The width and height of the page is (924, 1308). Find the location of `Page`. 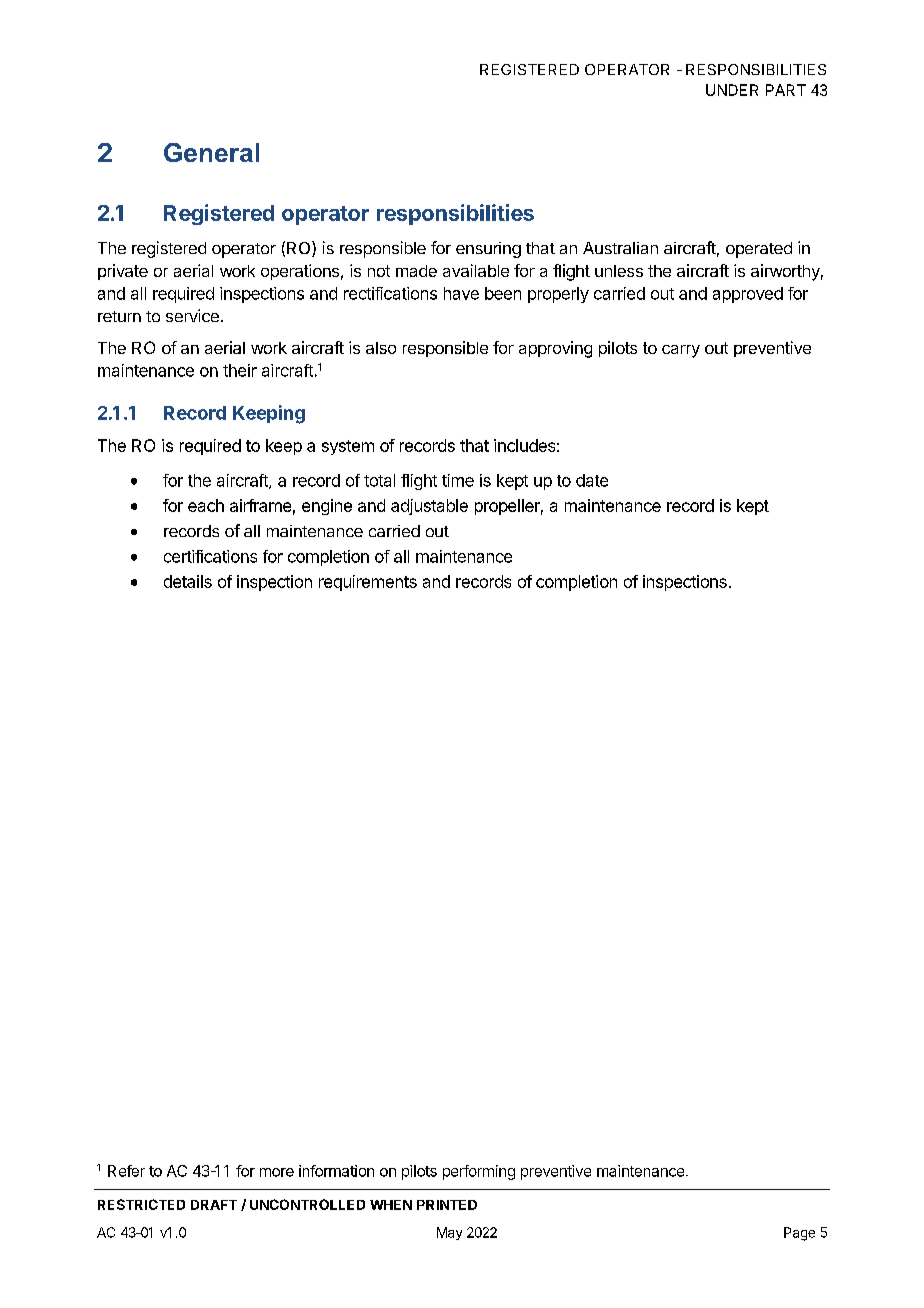

Page is located at coordinates (799, 1234).
